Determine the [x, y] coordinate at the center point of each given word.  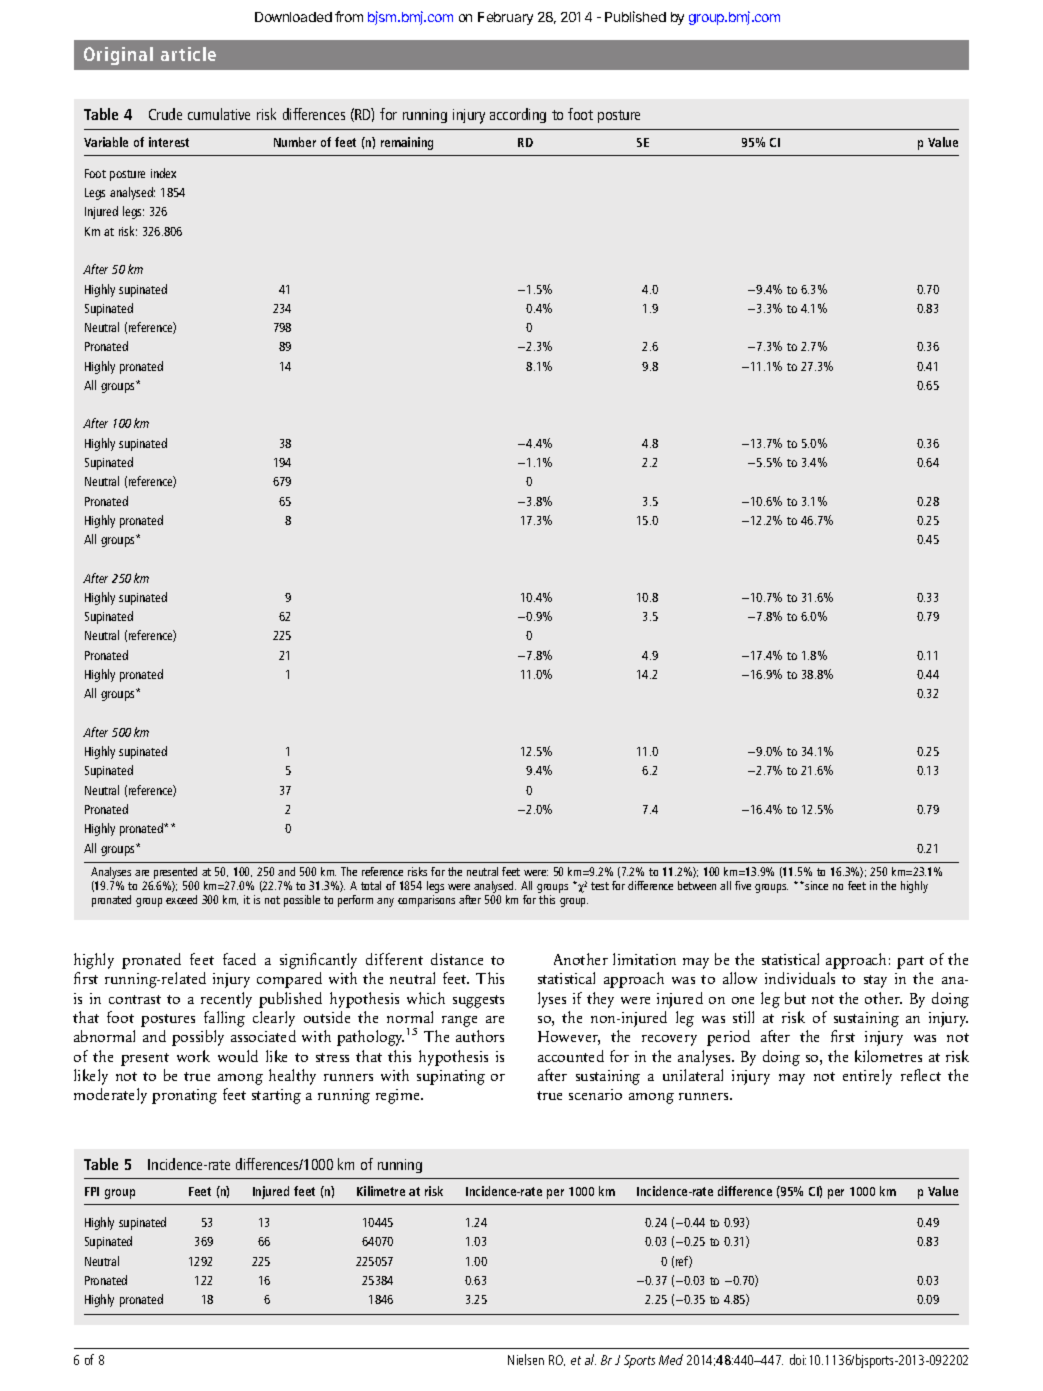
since [816, 885]
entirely [867, 1077]
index [163, 173]
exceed [181, 899]
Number [295, 142]
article [188, 54]
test [600, 886]
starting [276, 1096]
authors [480, 1036]
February [505, 18]
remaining [407, 143]
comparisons [426, 901]
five [743, 885]
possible [302, 901]
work [193, 1056]
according [518, 115]
